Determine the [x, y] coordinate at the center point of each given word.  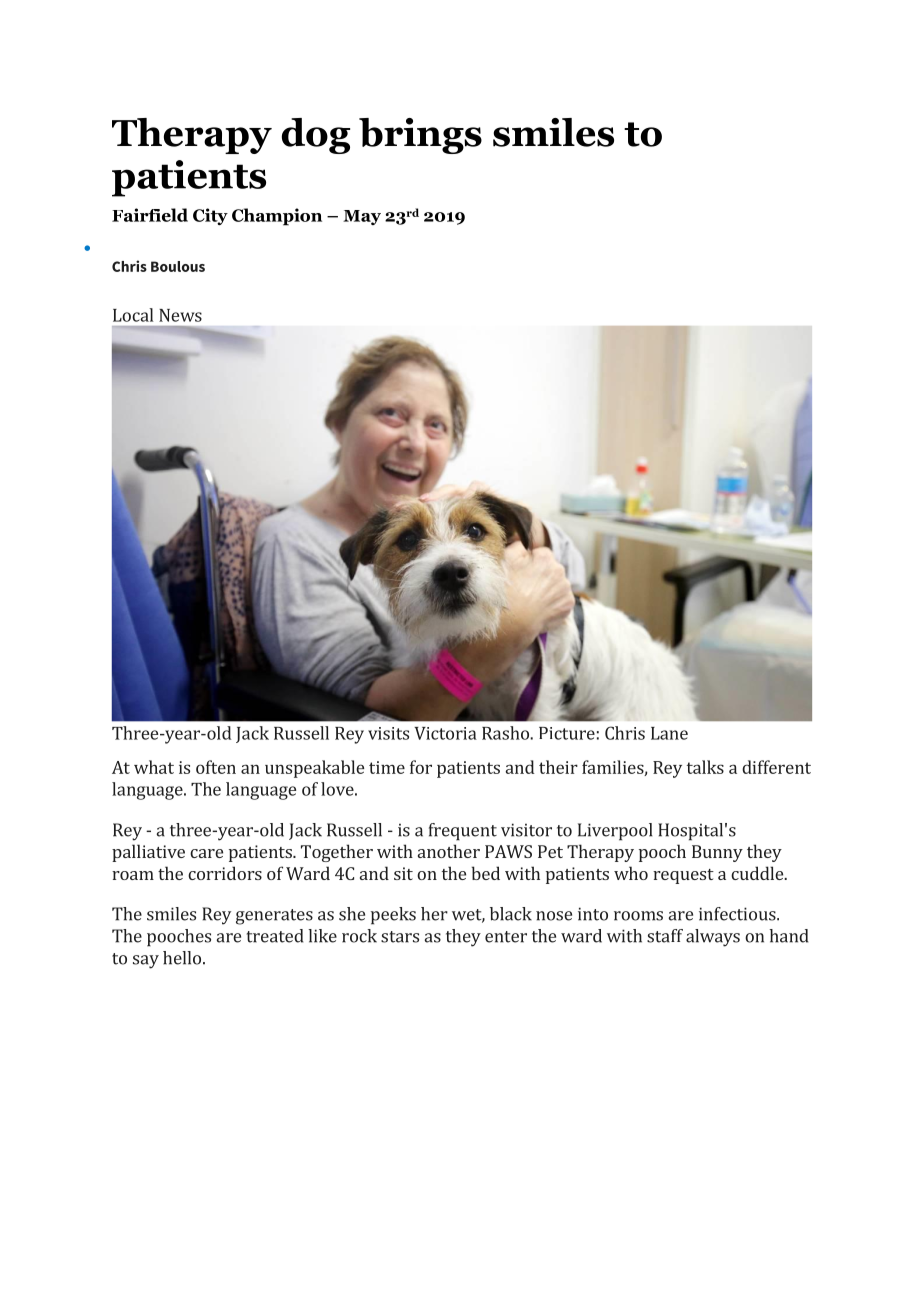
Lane [669, 733]
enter [506, 937]
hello [182, 958]
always [713, 938]
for [421, 767]
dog [316, 136]
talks [705, 767]
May [362, 217]
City [210, 216]
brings [420, 136]
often [216, 767]
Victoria [445, 733]
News [180, 315]
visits [388, 733]
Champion [277, 217]
